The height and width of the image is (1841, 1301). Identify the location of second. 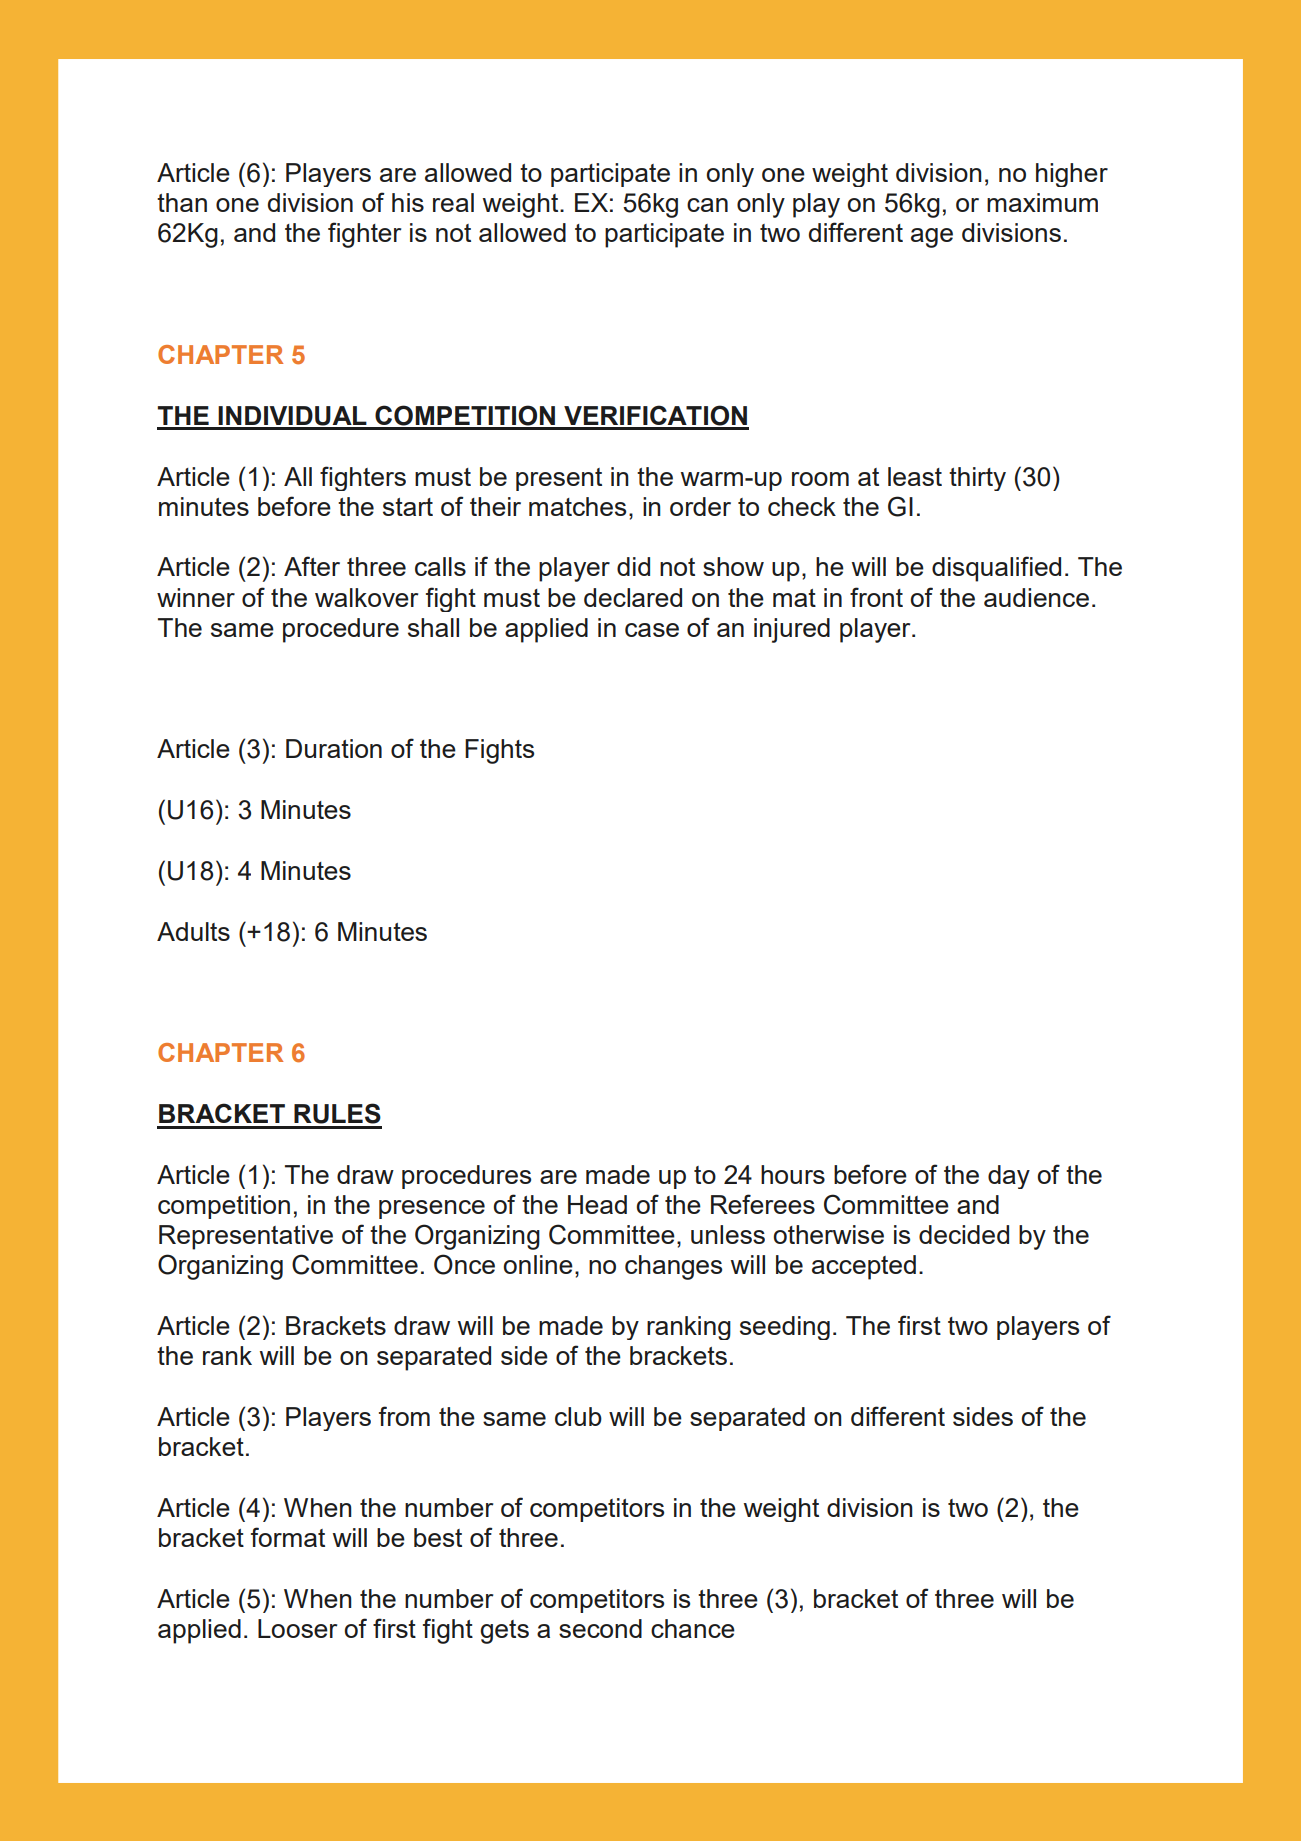
(600, 1628).
